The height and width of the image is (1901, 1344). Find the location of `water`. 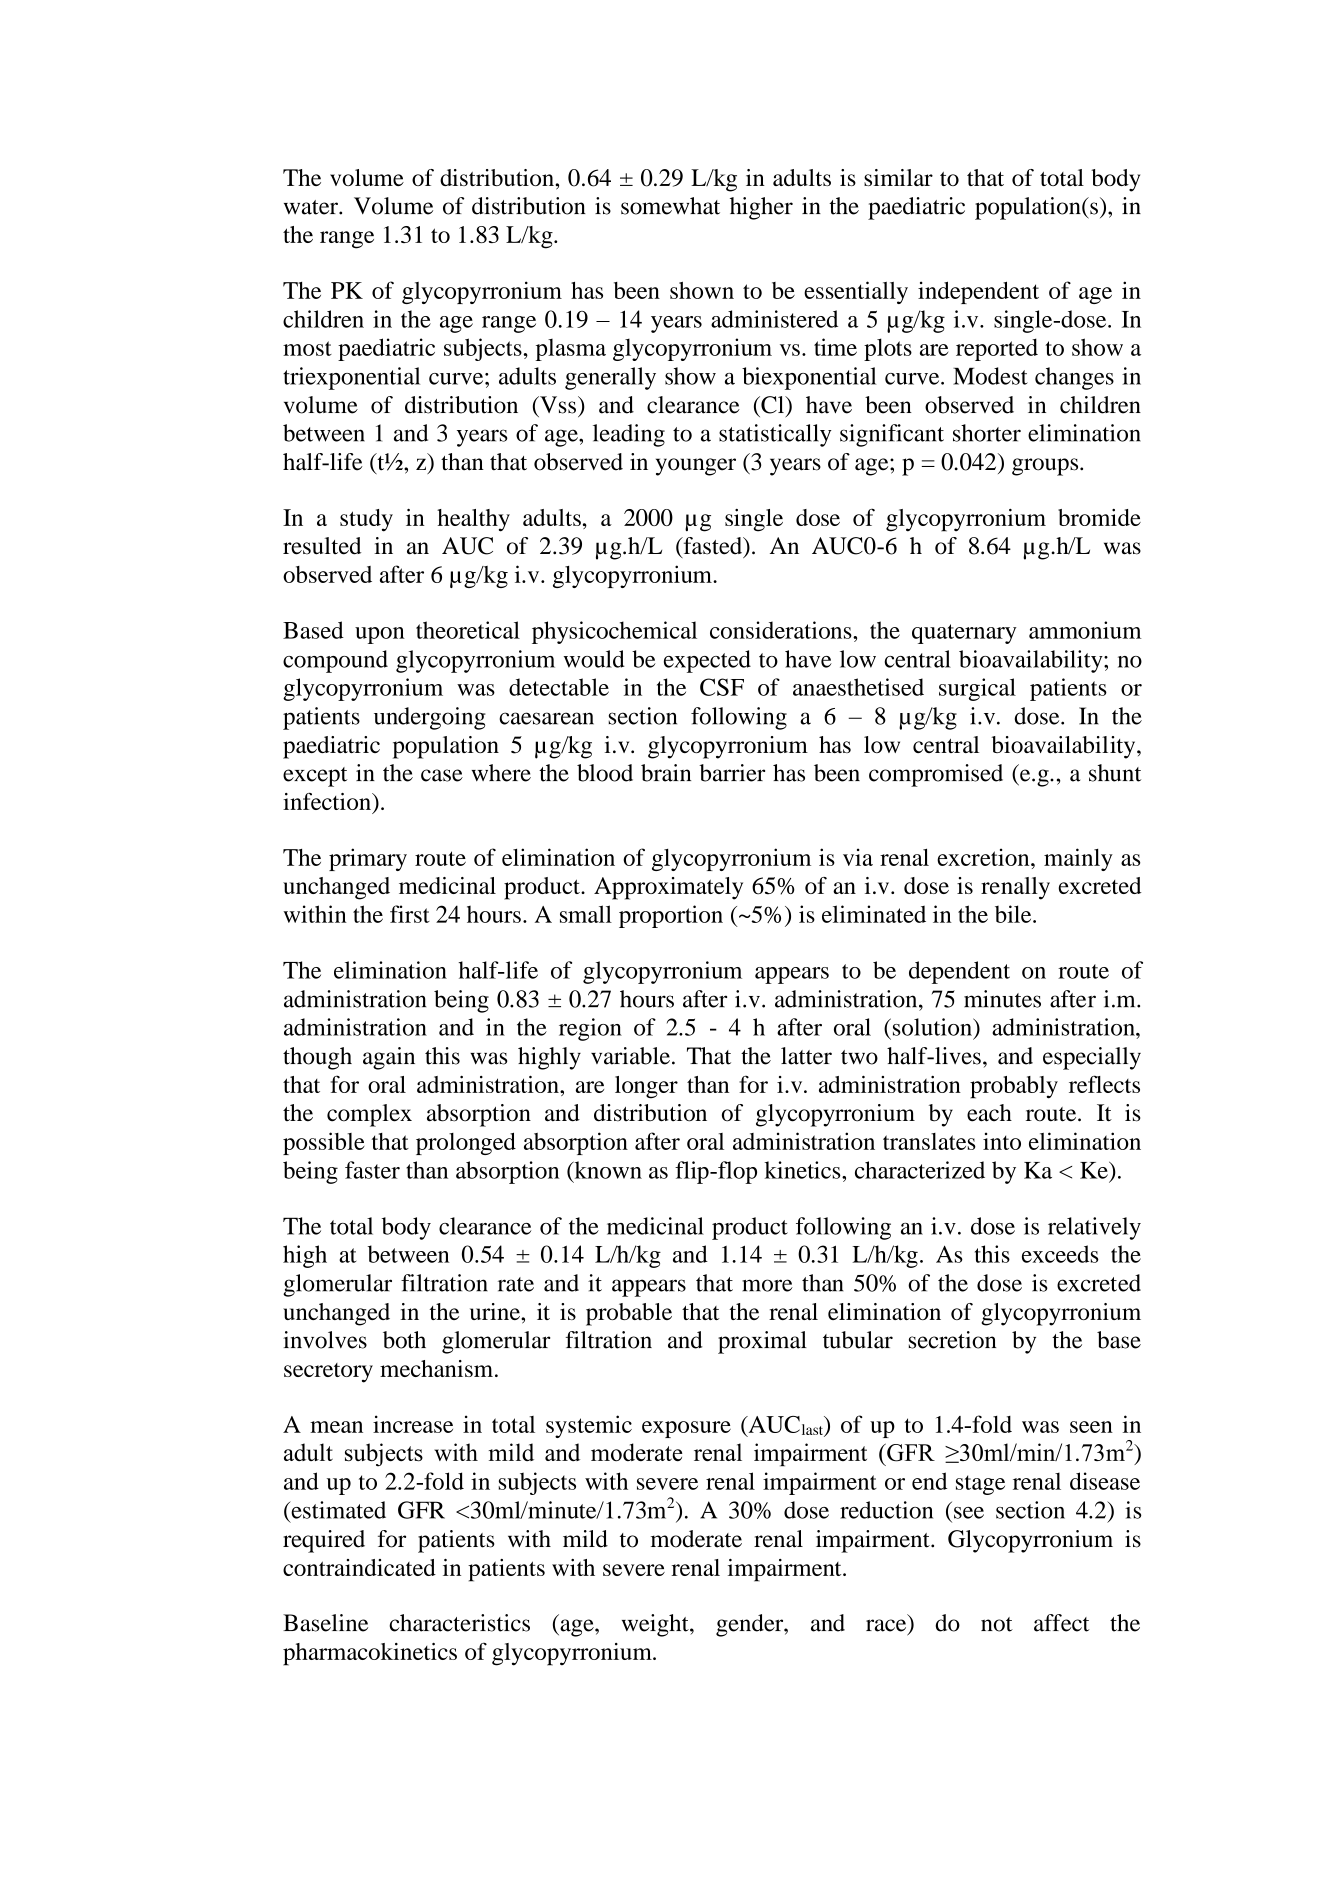

water is located at coordinates (312, 207).
